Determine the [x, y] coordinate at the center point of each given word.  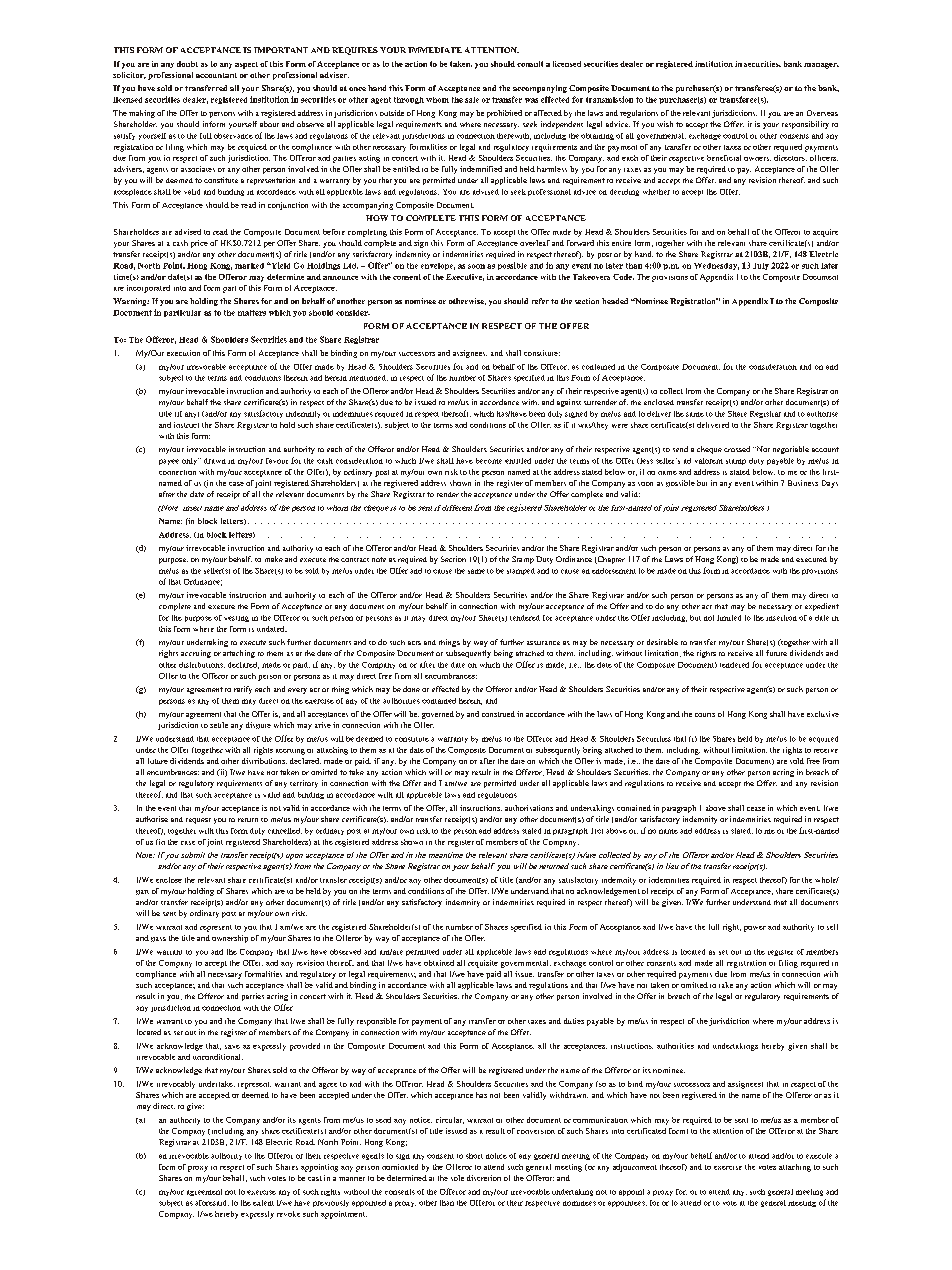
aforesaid [212, 1203]
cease [756, 809]
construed [498, 714]
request [198, 821]
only [190, 461]
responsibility [805, 125]
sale [472, 100]
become [489, 461]
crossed [737, 449]
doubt [187, 64]
